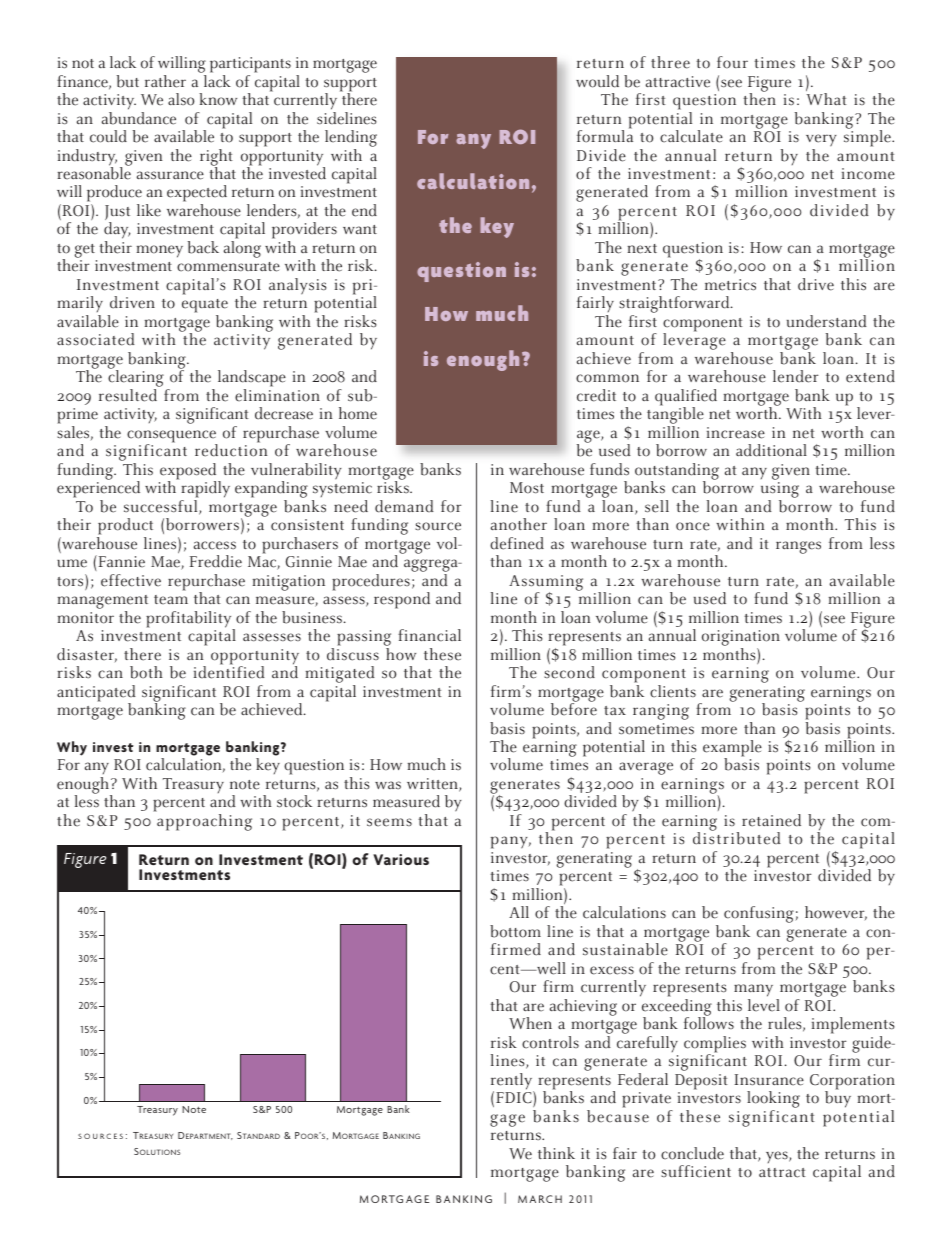 This document has width=952, height=1237. Describe the element at coordinates (597, 81) in the document. I see `would` at that location.
